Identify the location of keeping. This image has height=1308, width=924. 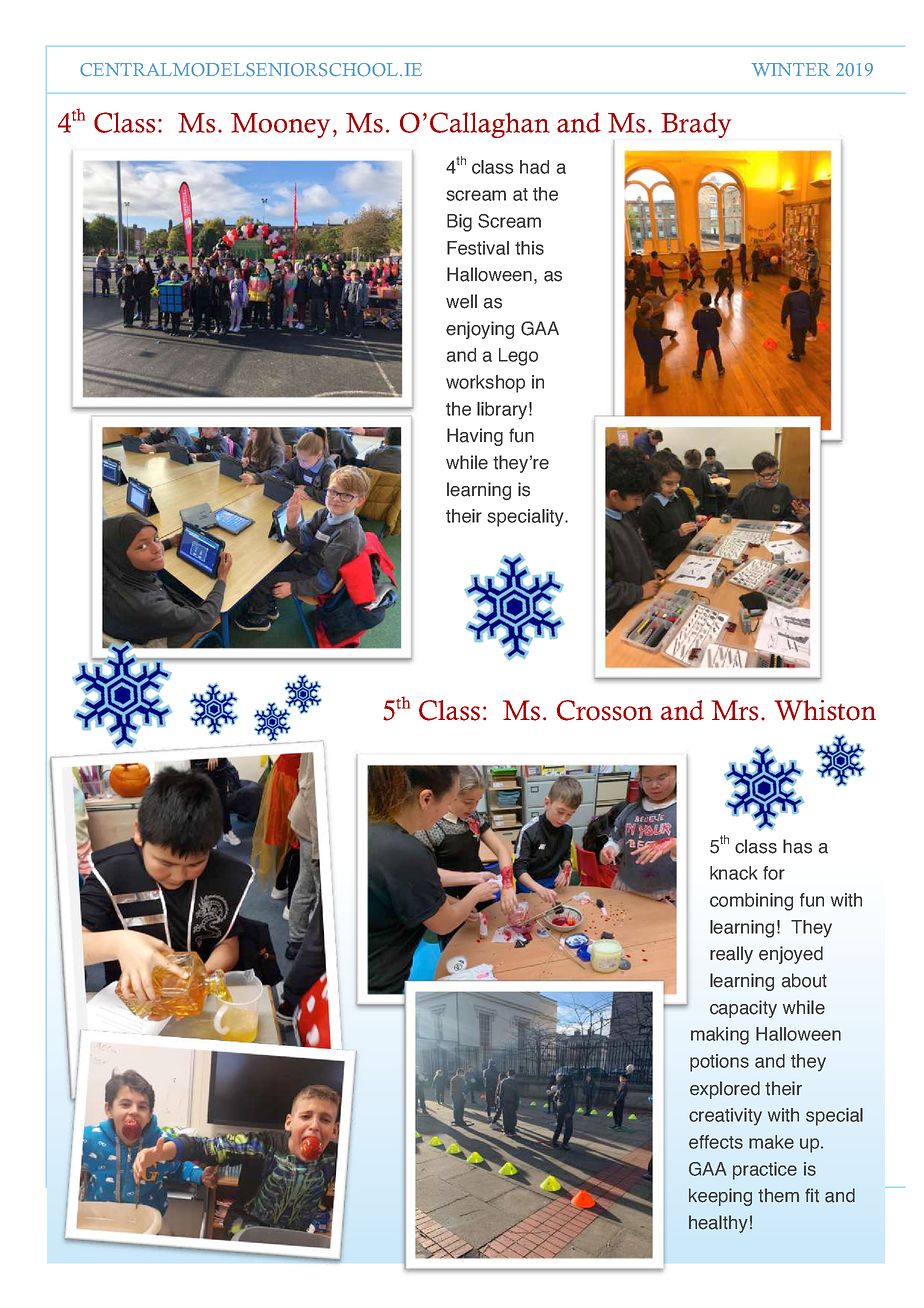
(720, 1197).
